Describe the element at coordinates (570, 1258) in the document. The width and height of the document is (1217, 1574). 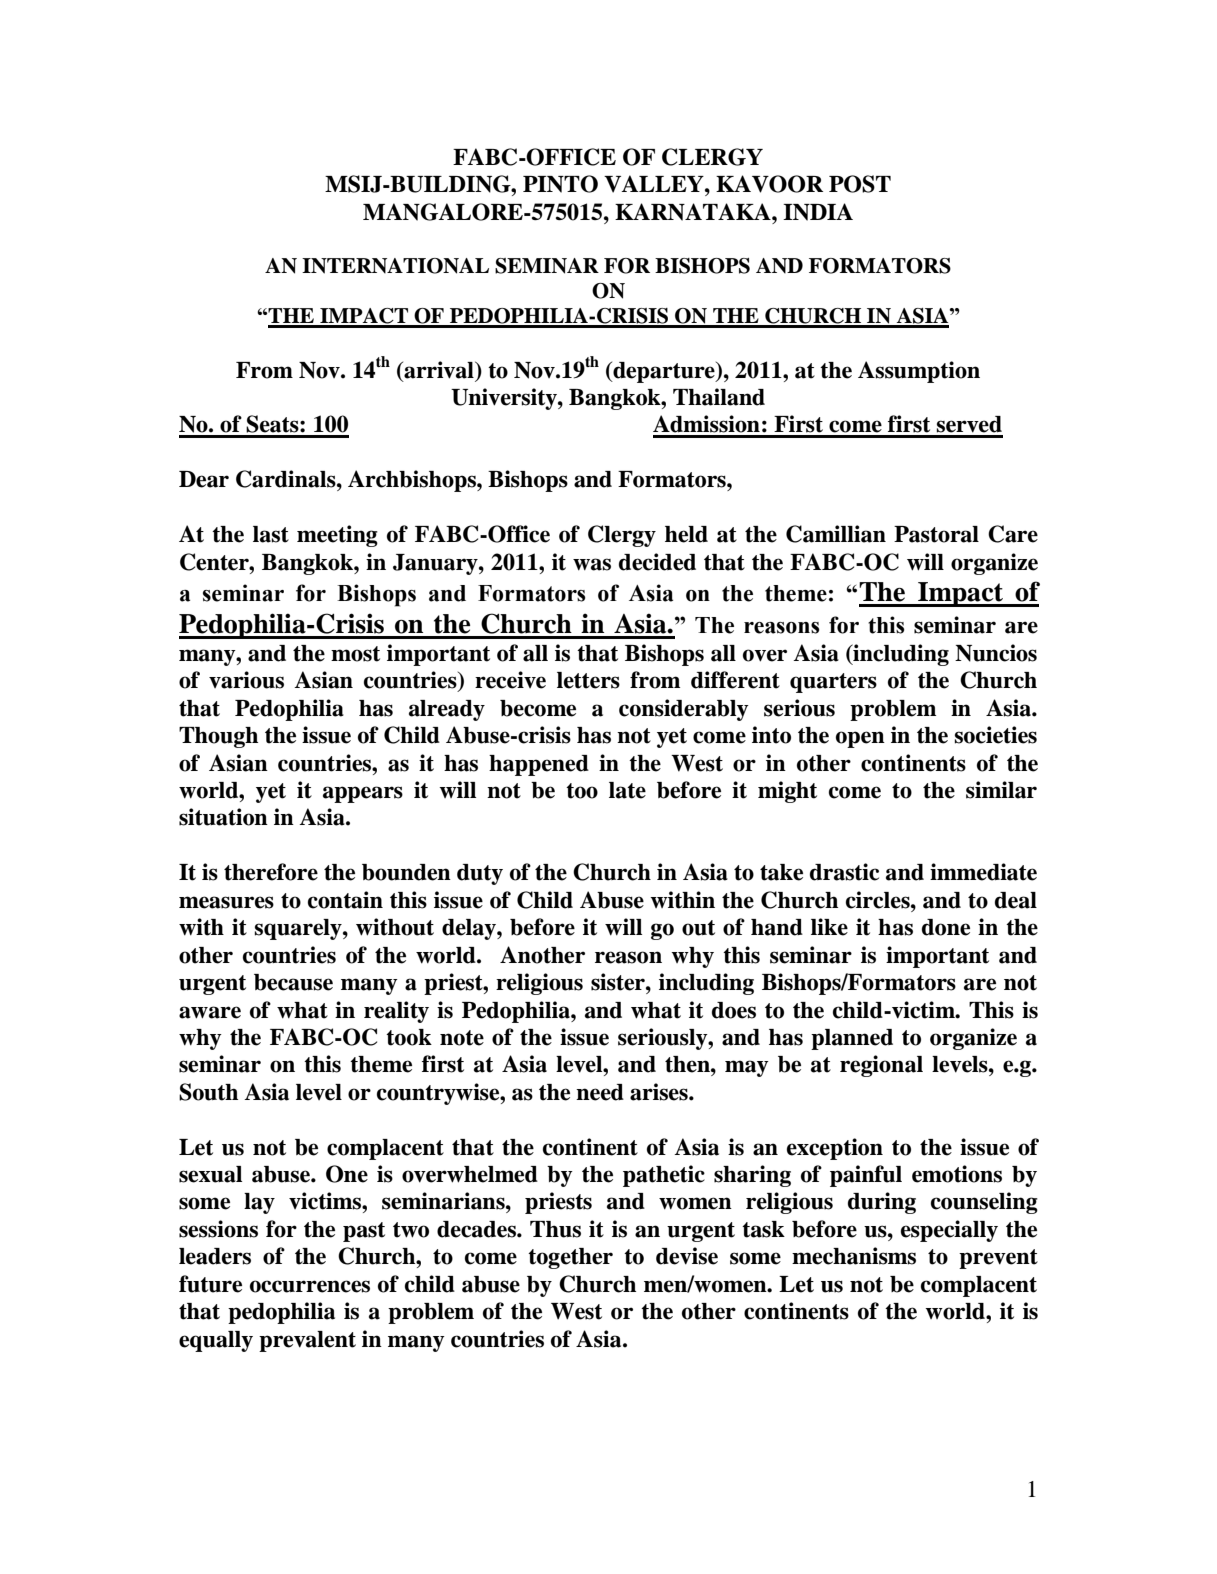
I see `together` at that location.
